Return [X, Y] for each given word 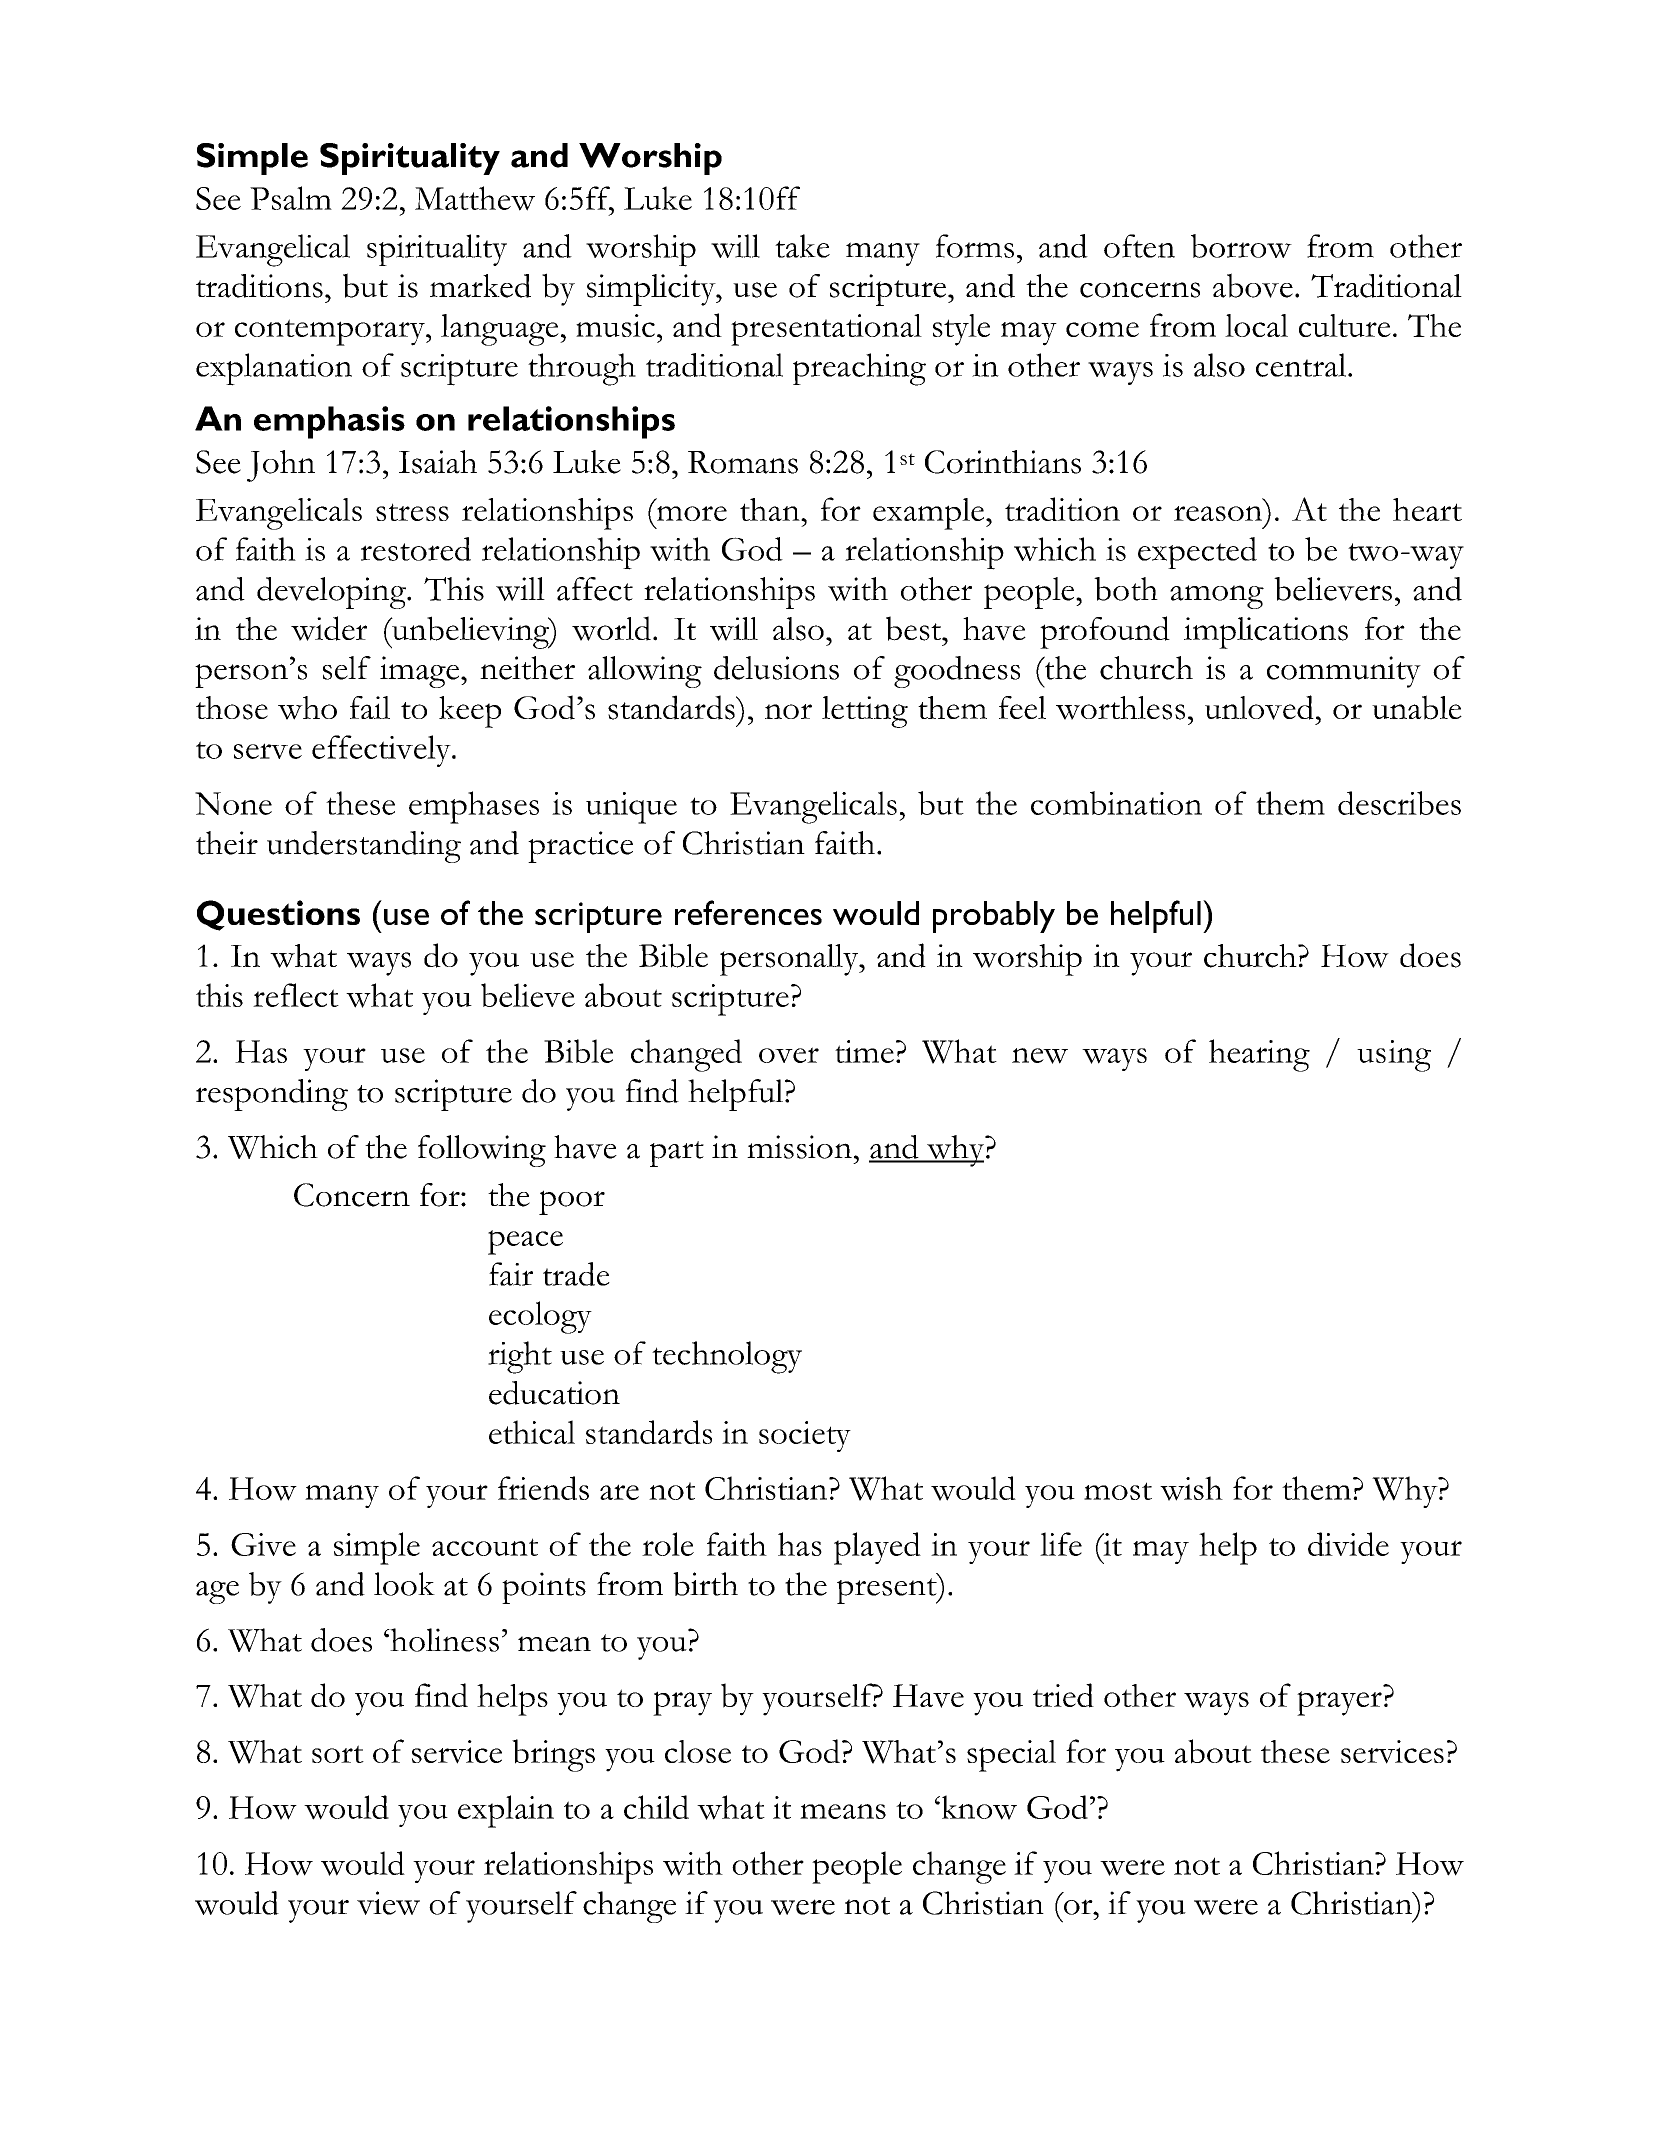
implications [1266, 633]
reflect [296, 995]
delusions [776, 668]
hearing [1259, 1055]
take [802, 246]
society [805, 1436]
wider [329, 628]
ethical [532, 1432]
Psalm [291, 198]
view [388, 1903]
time [864, 1051]
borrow [1241, 246]
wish [1191, 1488]
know [978, 1807]
